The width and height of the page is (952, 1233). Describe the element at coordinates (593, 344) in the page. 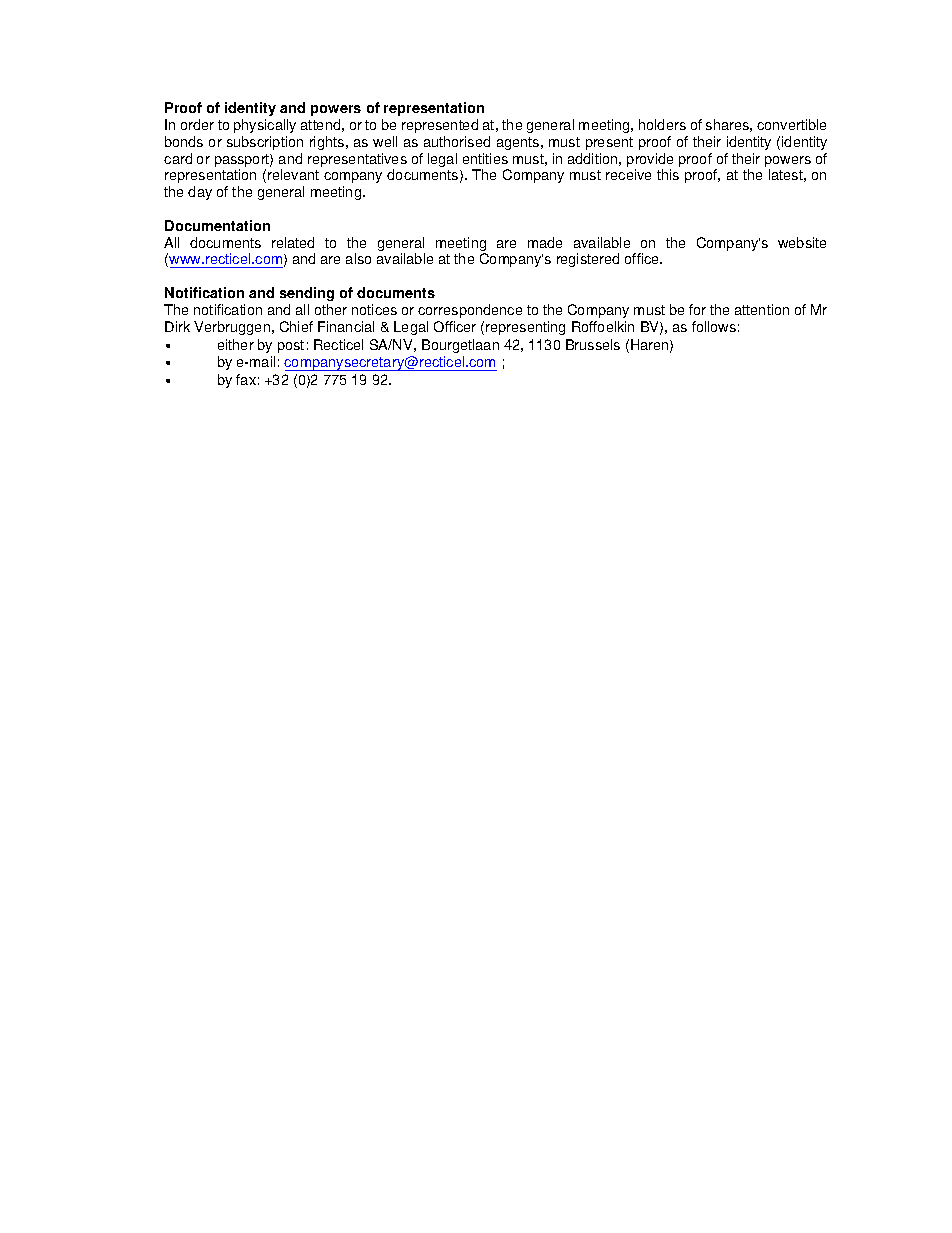

I see `Brussels` at that location.
